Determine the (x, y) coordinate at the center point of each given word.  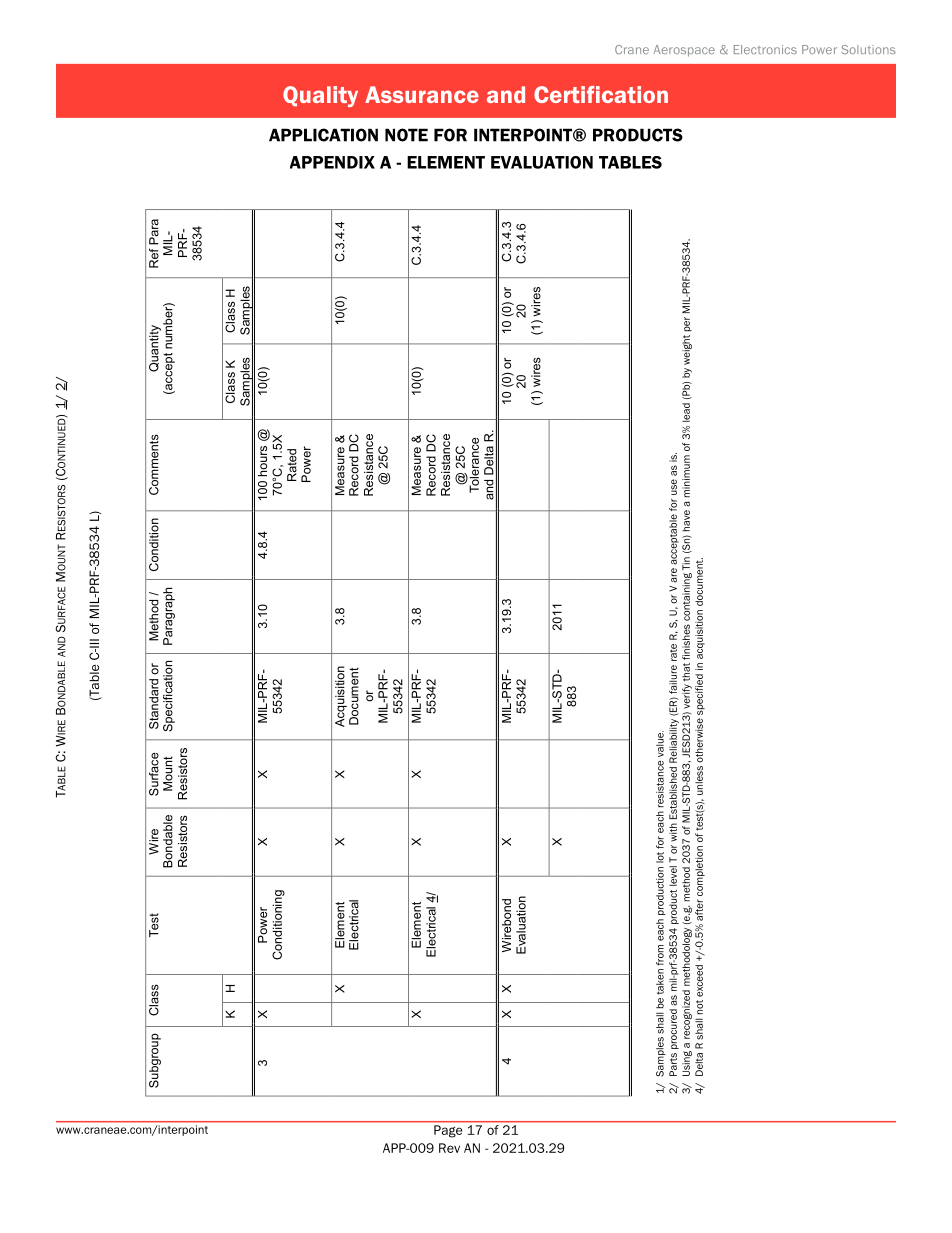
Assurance (422, 94)
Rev (449, 1148)
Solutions (868, 49)
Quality (320, 96)
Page (448, 1131)
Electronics (765, 49)
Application (323, 135)
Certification (601, 94)
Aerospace (684, 51)
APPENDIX (332, 162)
